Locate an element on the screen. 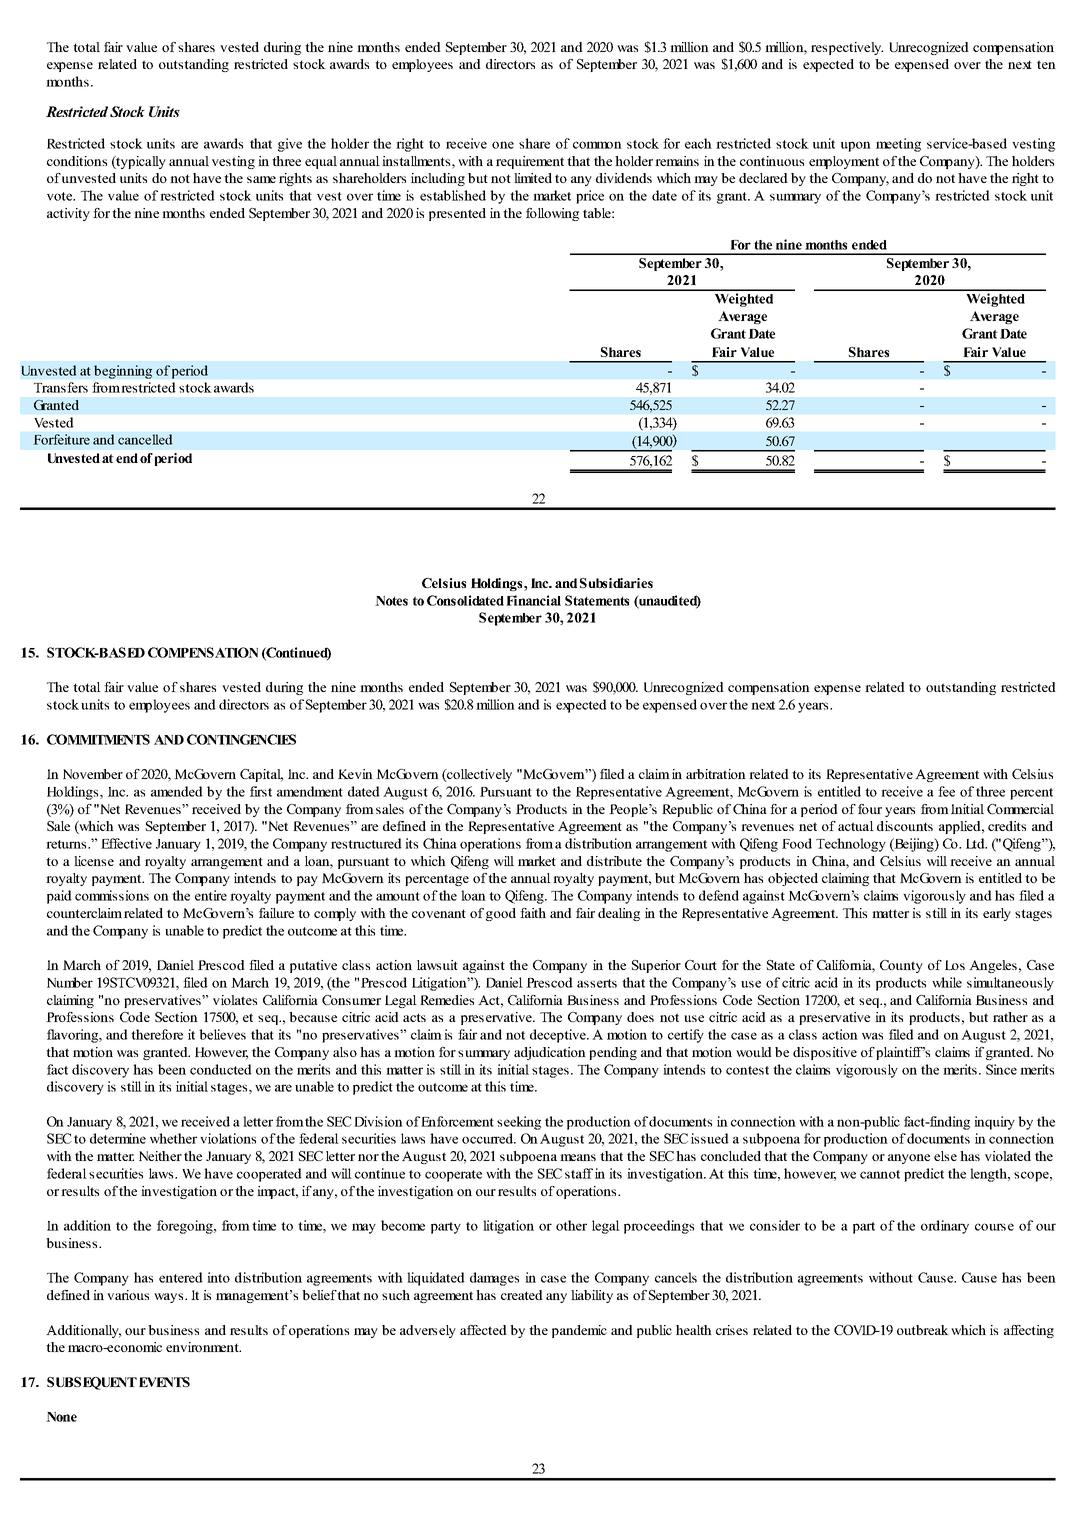 This screenshot has height=1522, width=1078. else is located at coordinates (945, 1156).
